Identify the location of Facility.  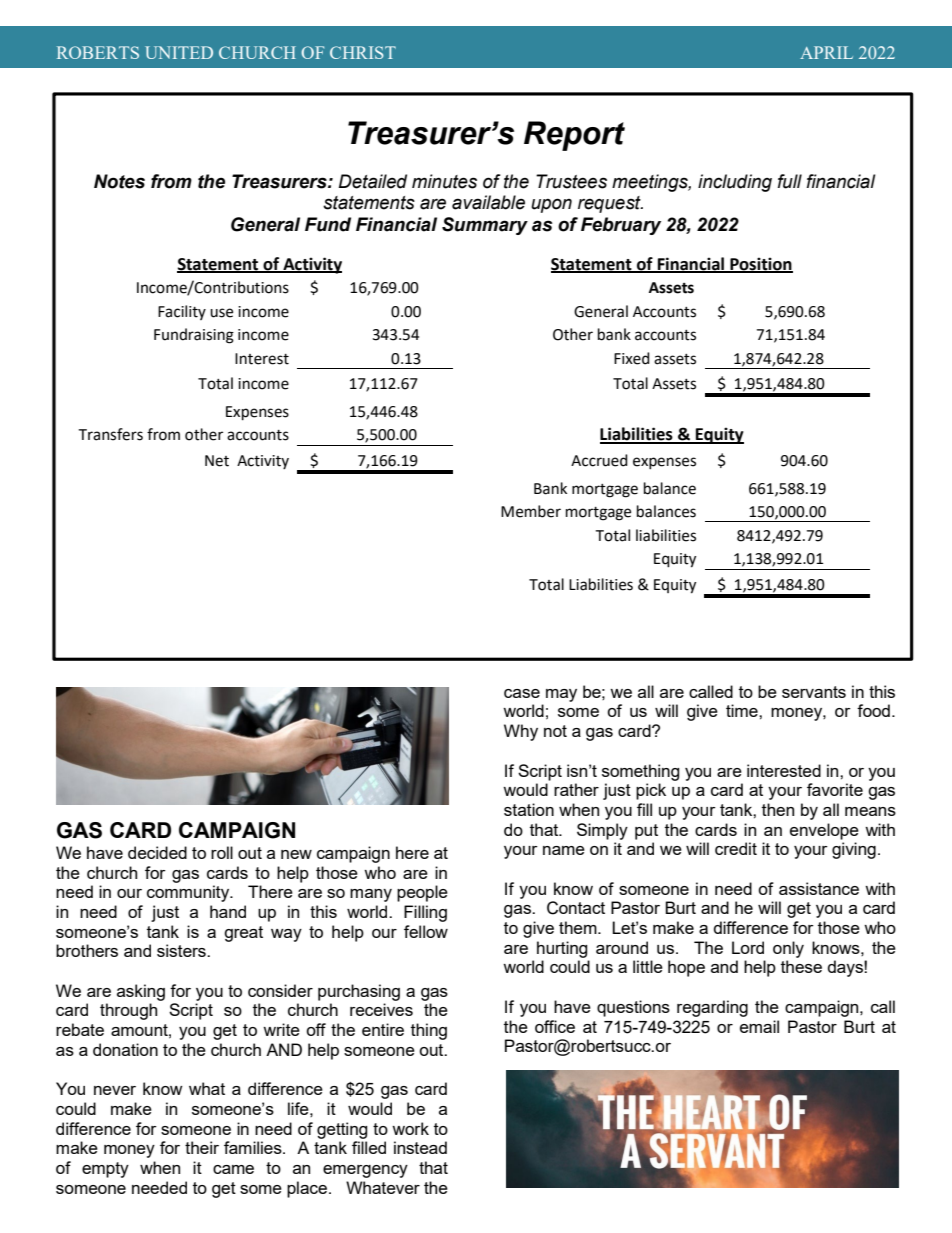
(182, 312).
